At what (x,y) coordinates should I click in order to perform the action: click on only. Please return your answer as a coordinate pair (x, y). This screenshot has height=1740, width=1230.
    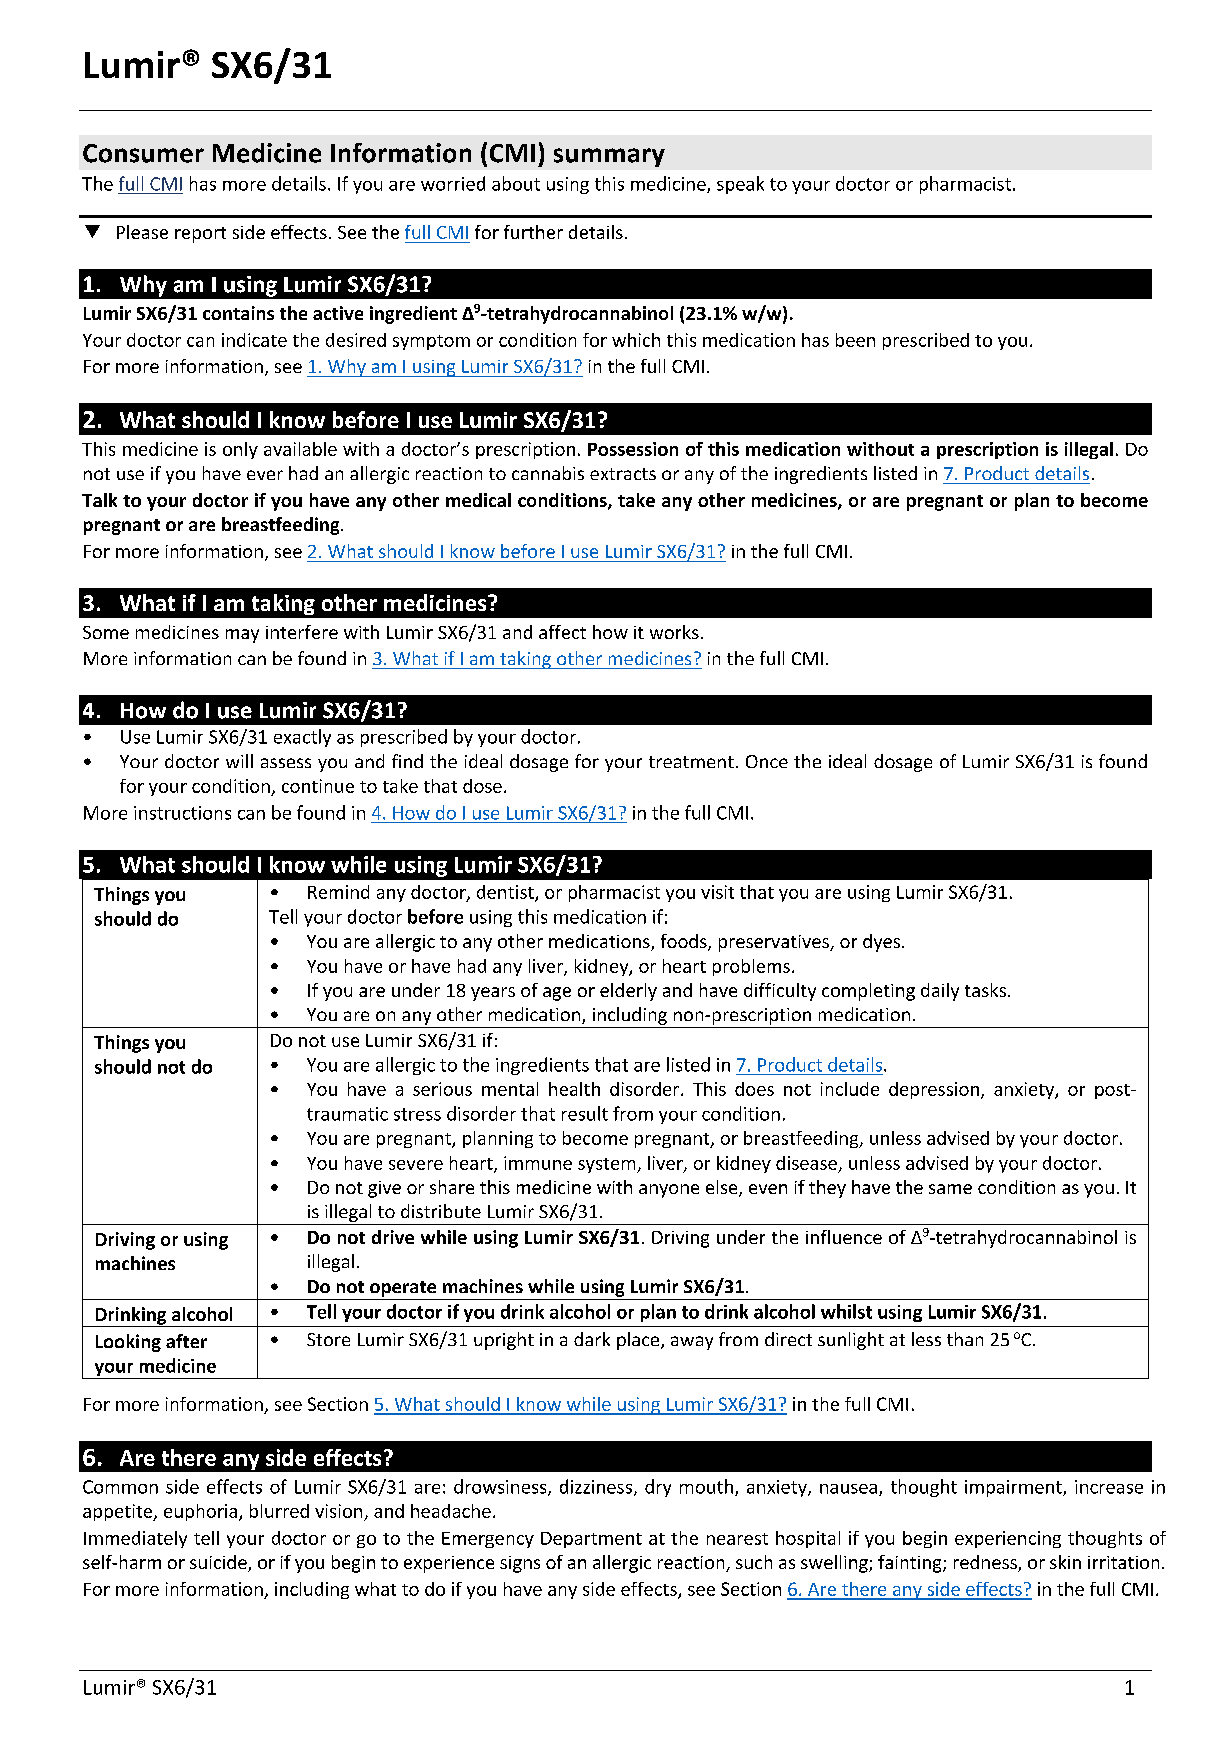
    Looking at the image, I should click on (240, 450).
